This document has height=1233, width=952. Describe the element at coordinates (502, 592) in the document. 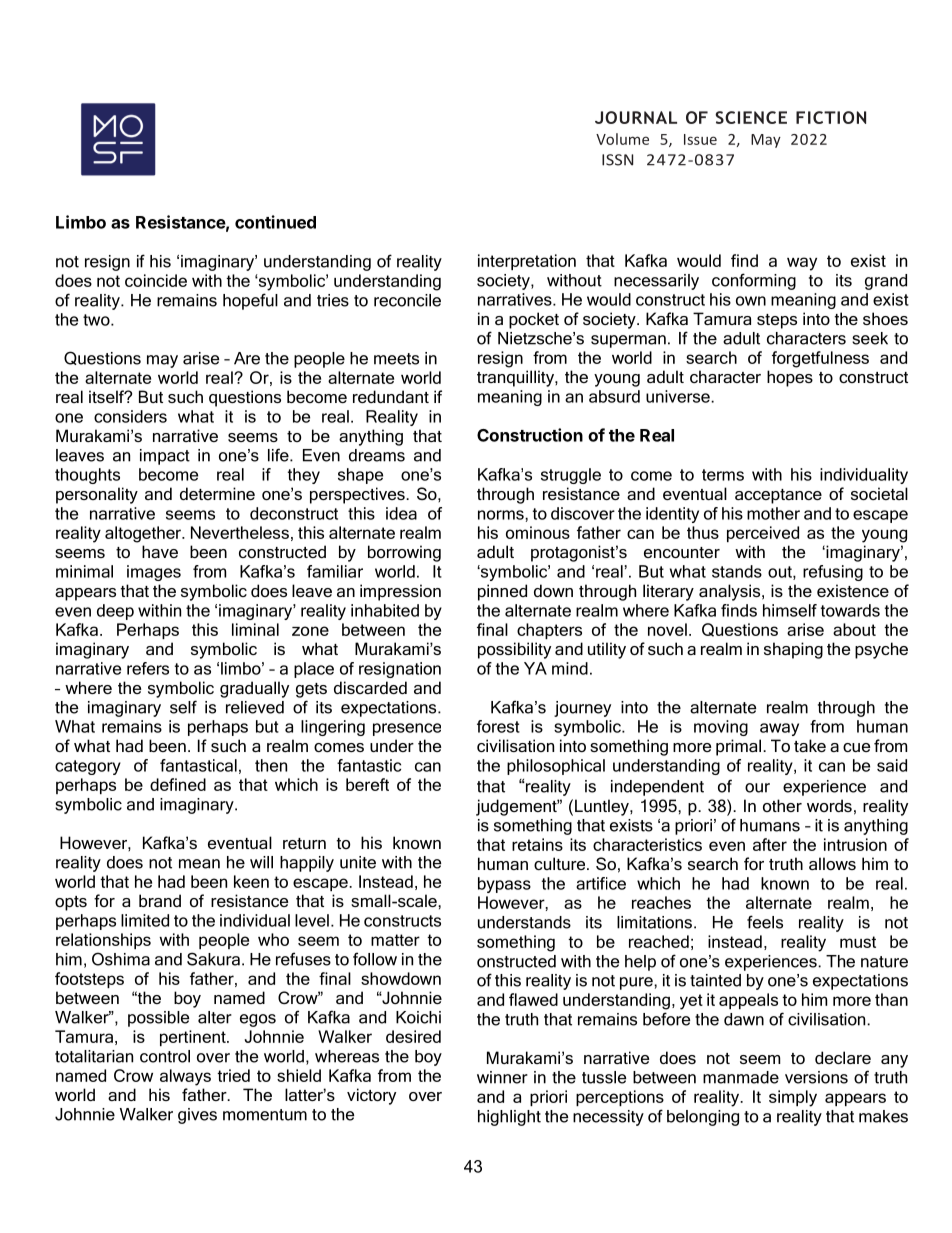

I see `pinned` at that location.
